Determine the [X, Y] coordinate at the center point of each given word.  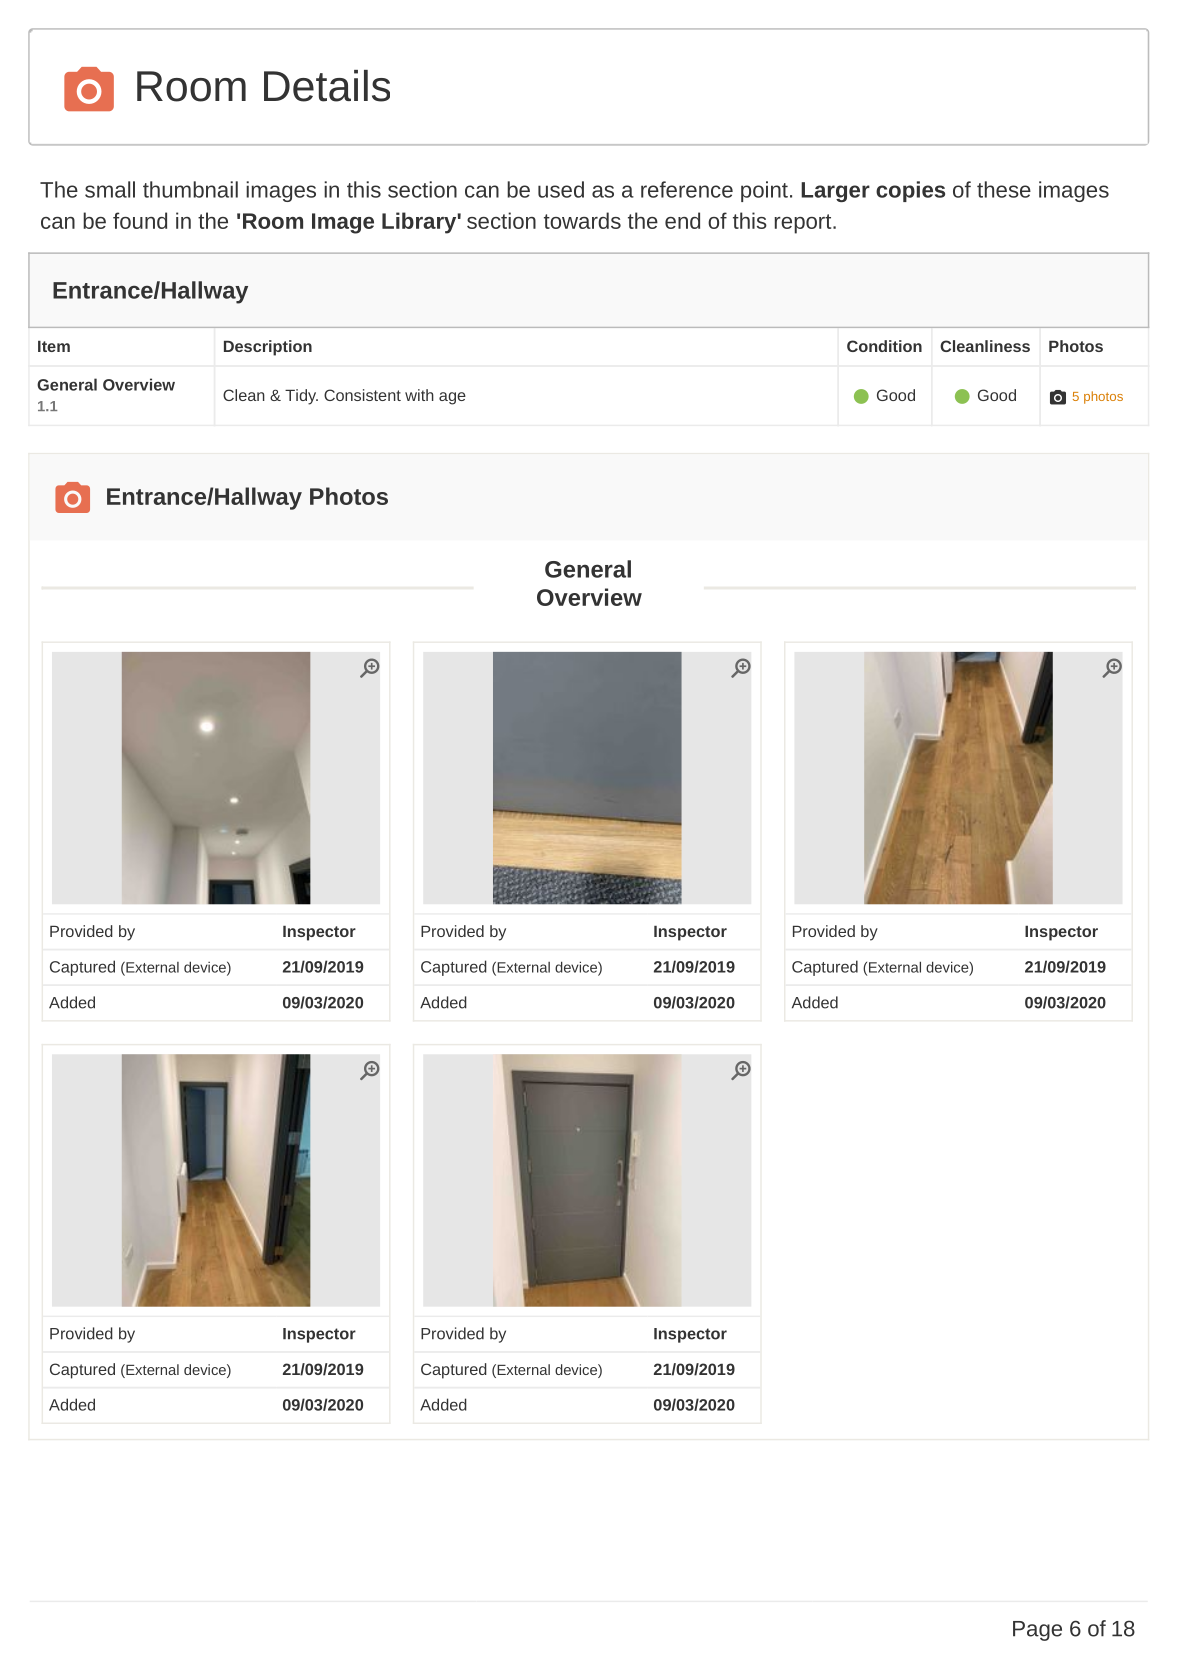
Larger [835, 192]
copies [910, 191]
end [682, 220]
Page [1037, 1631]
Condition [884, 346]
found [140, 220]
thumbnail [190, 189]
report [804, 224]
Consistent [362, 395]
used [561, 189]
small [110, 189]
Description [268, 348]
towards [582, 220]
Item [54, 346]
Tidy [301, 397]
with [419, 395]
